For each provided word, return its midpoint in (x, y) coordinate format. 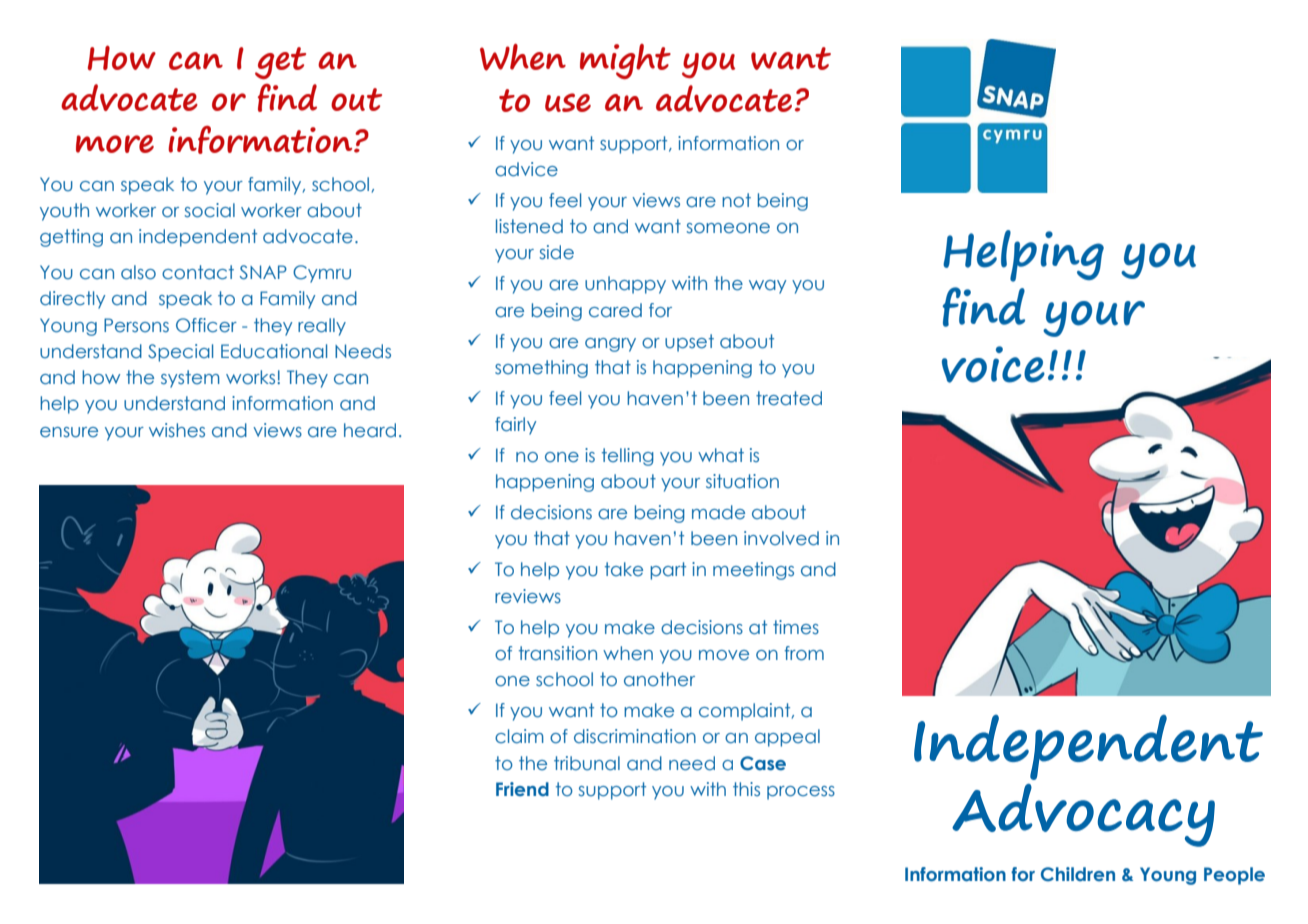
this (746, 789)
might (625, 61)
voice (993, 364)
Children (1078, 874)
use (568, 102)
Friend (522, 789)
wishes (177, 430)
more (115, 144)
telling (628, 457)
